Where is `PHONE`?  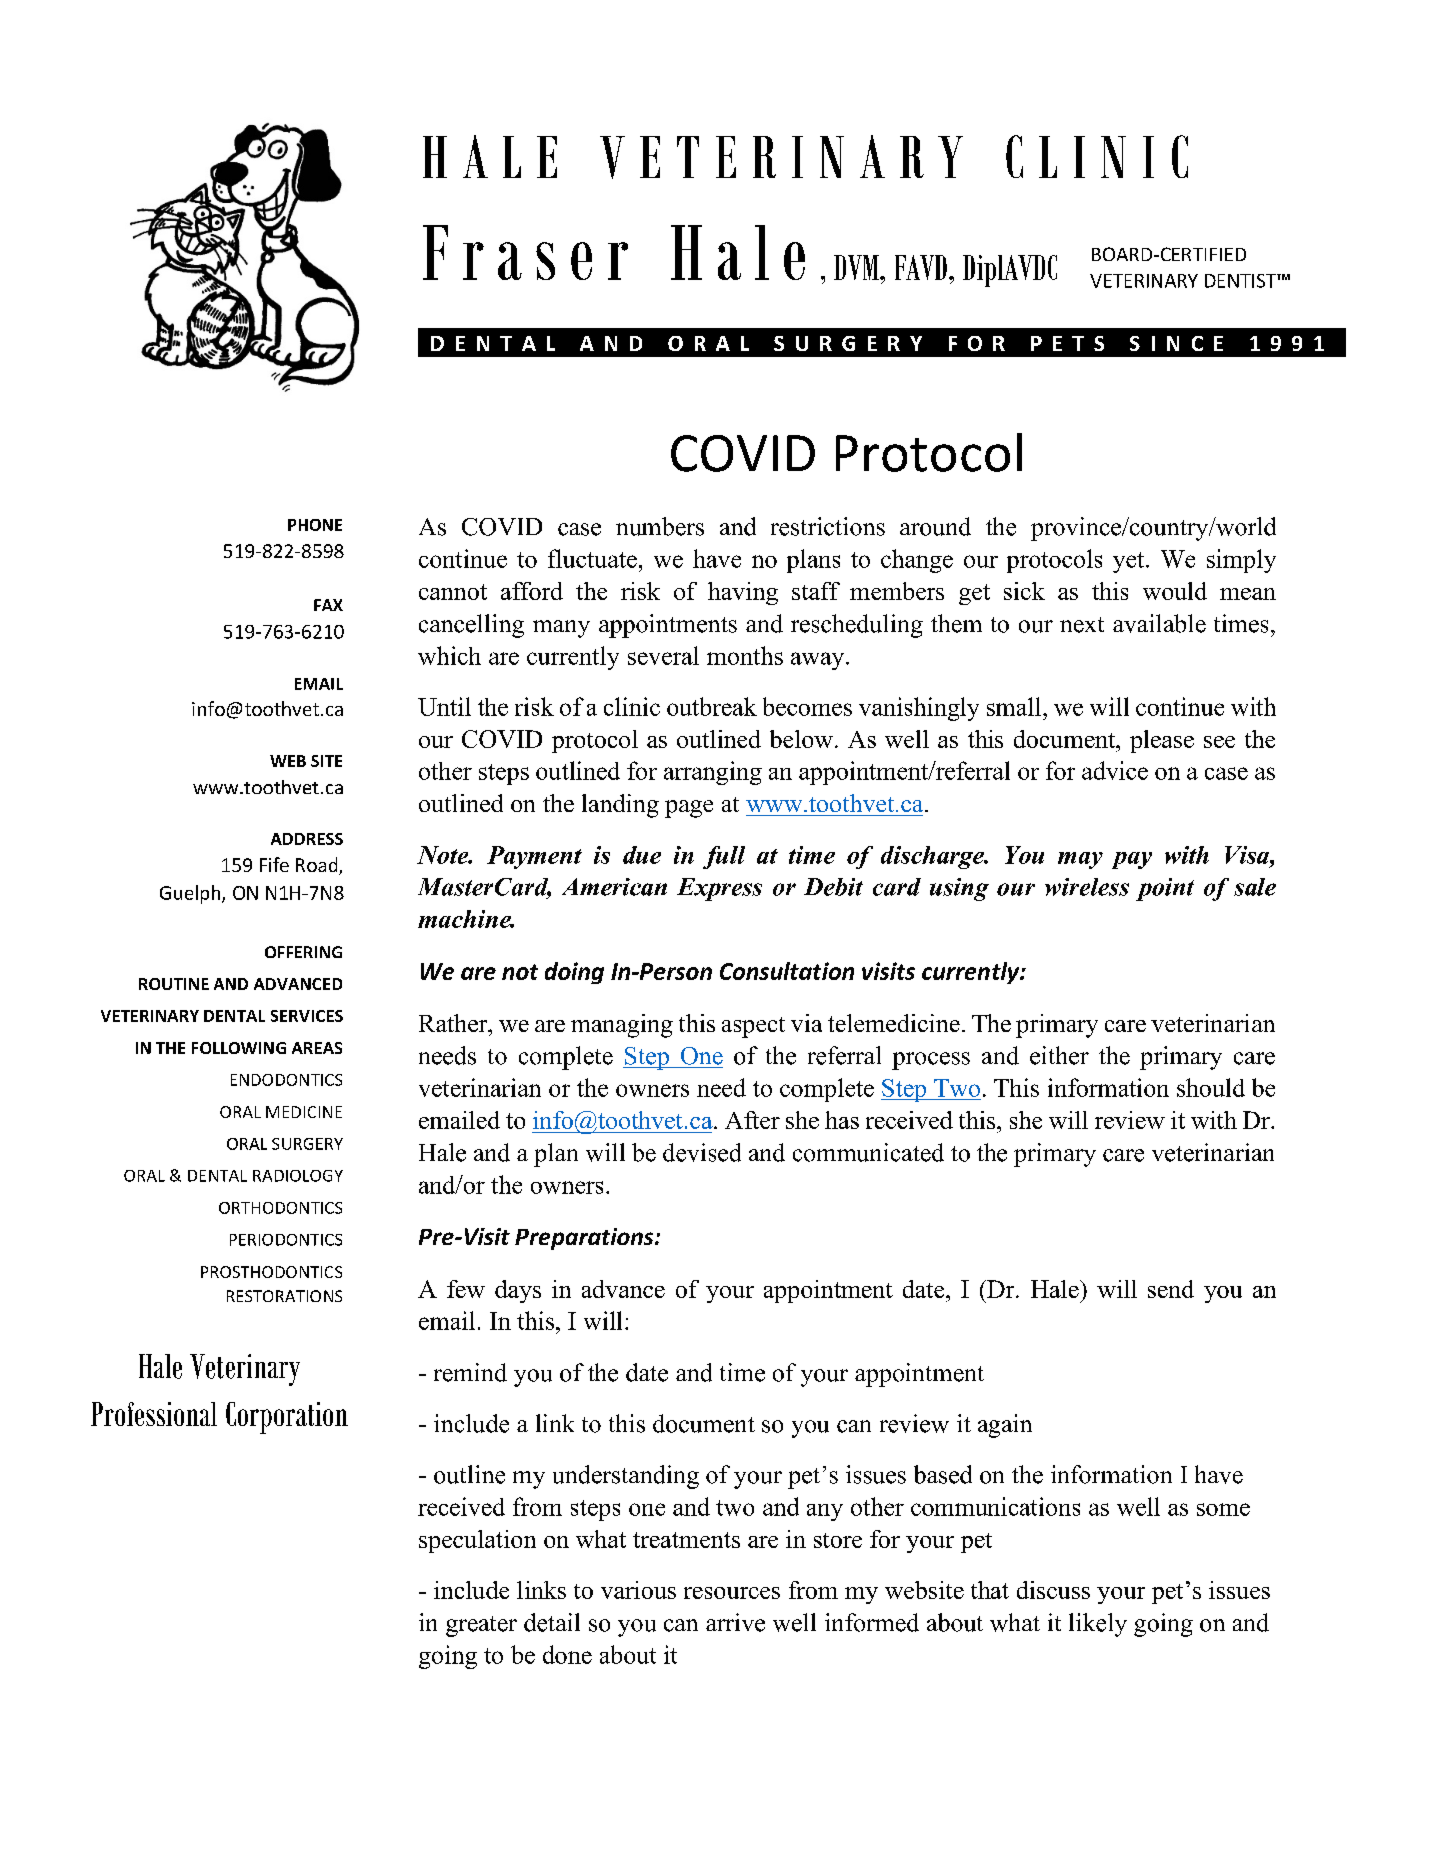 PHONE is located at coordinates (315, 525).
